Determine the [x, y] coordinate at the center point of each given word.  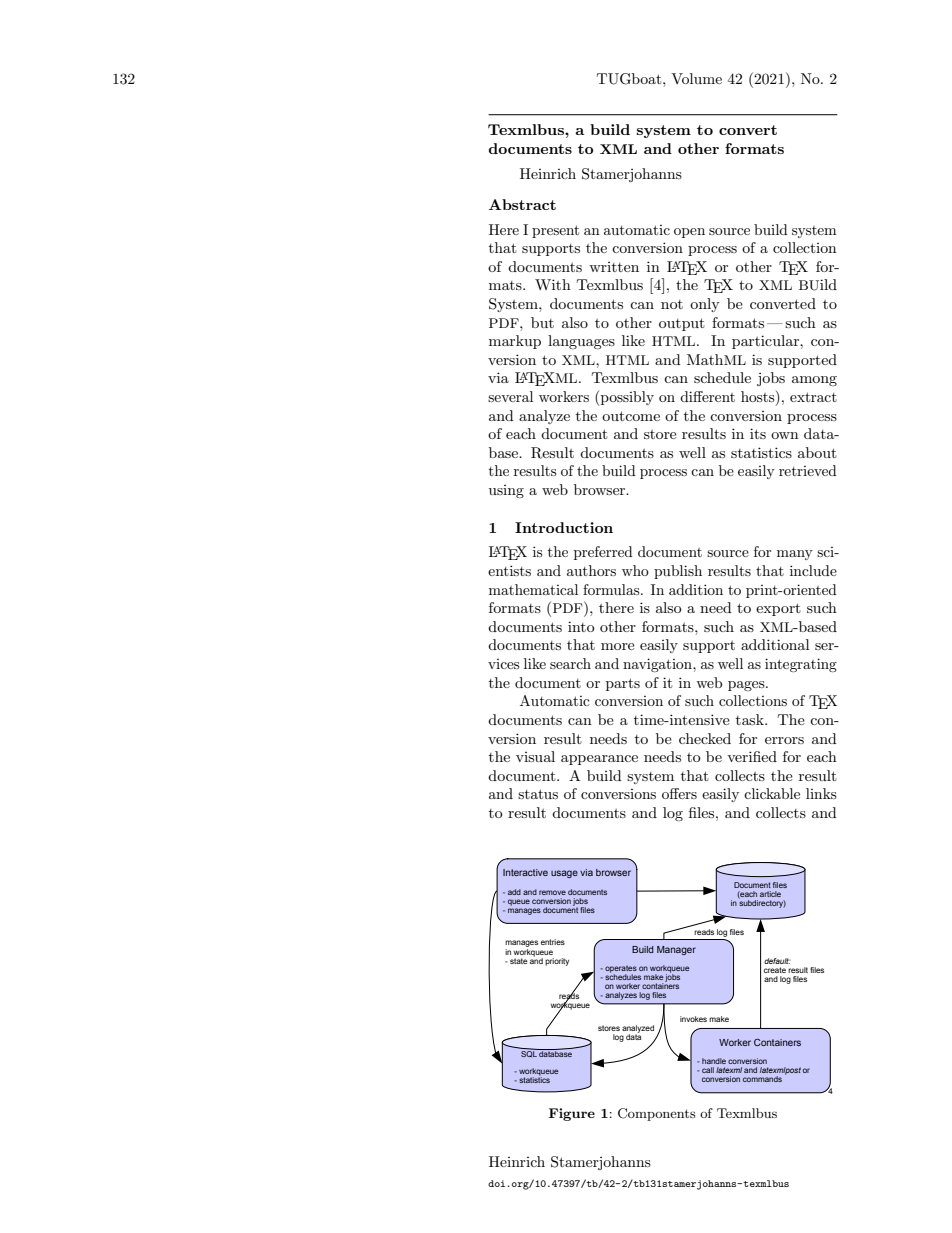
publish [678, 572]
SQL [530, 1053]
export [778, 609]
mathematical [533, 589]
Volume [696, 78]
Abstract [522, 204]
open [689, 233]
